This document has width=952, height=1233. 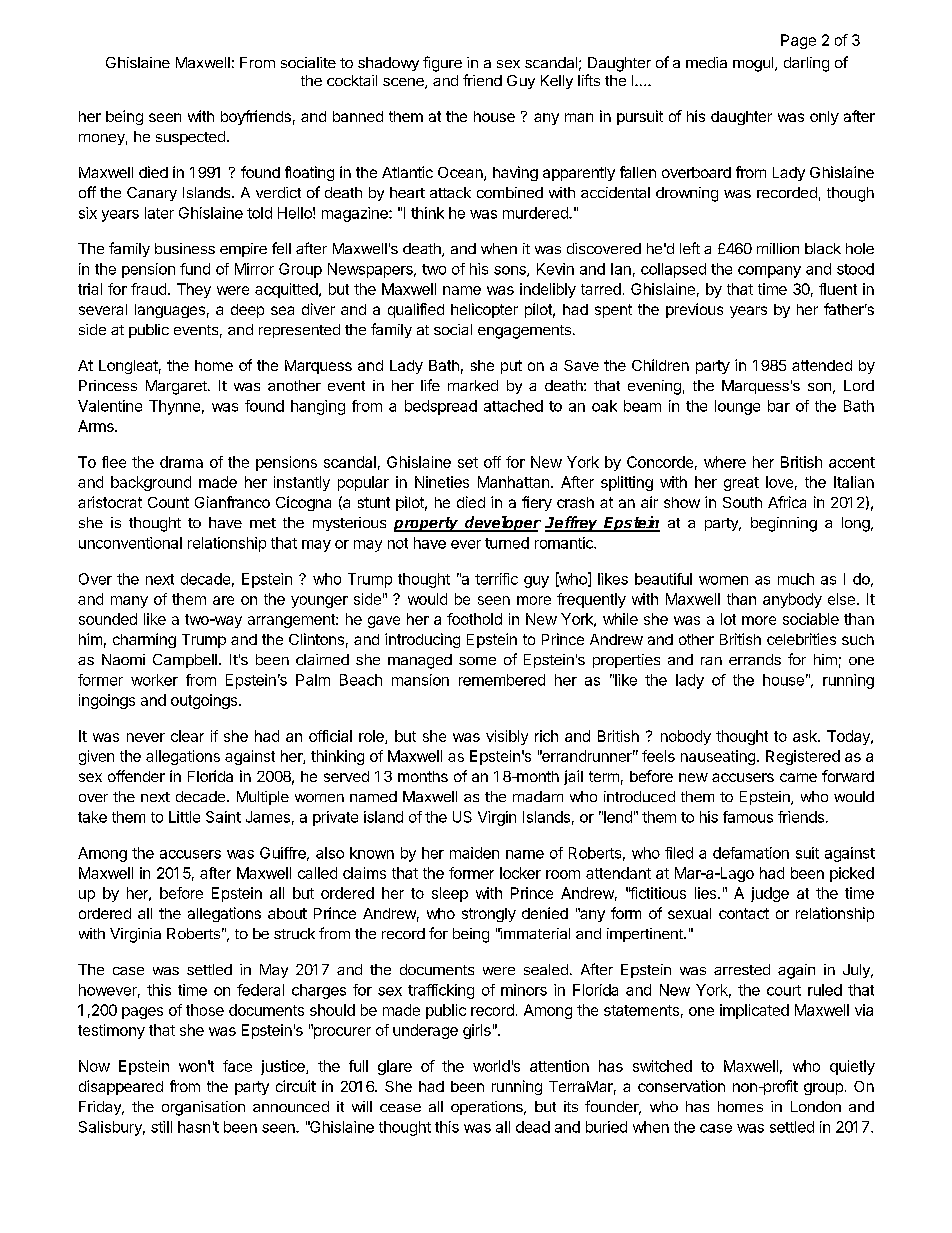 What do you see at coordinates (168, 502) in the document?
I see `Count` at bounding box center [168, 502].
